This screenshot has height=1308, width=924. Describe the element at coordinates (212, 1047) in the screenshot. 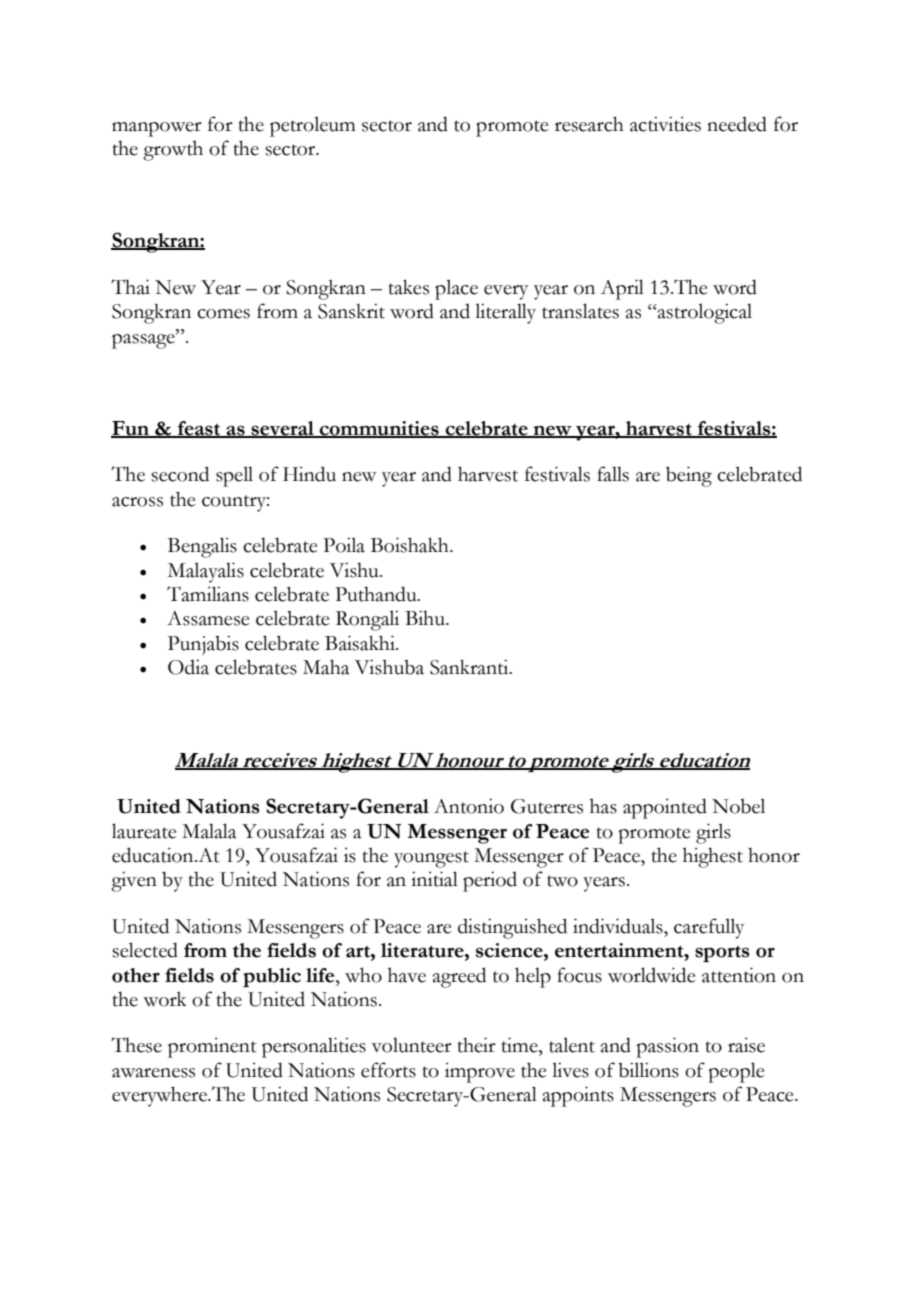

I see `prominent` at that location.
